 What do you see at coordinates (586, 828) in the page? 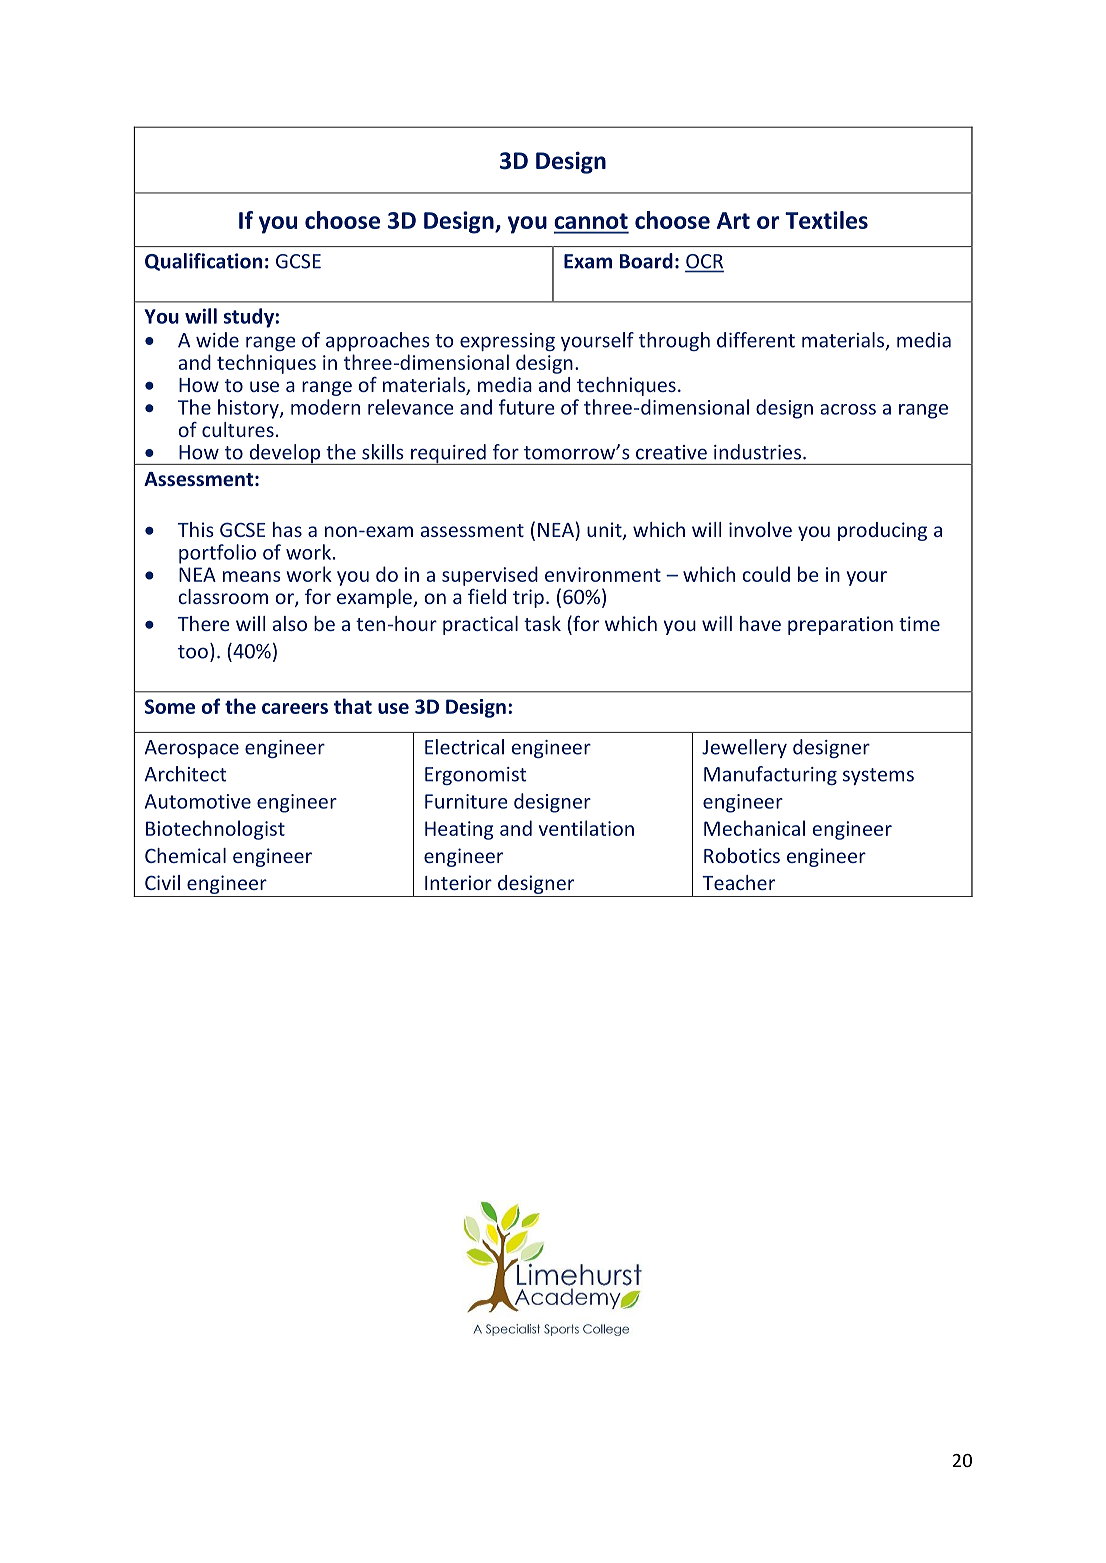
I see `ventilation` at bounding box center [586, 828].
